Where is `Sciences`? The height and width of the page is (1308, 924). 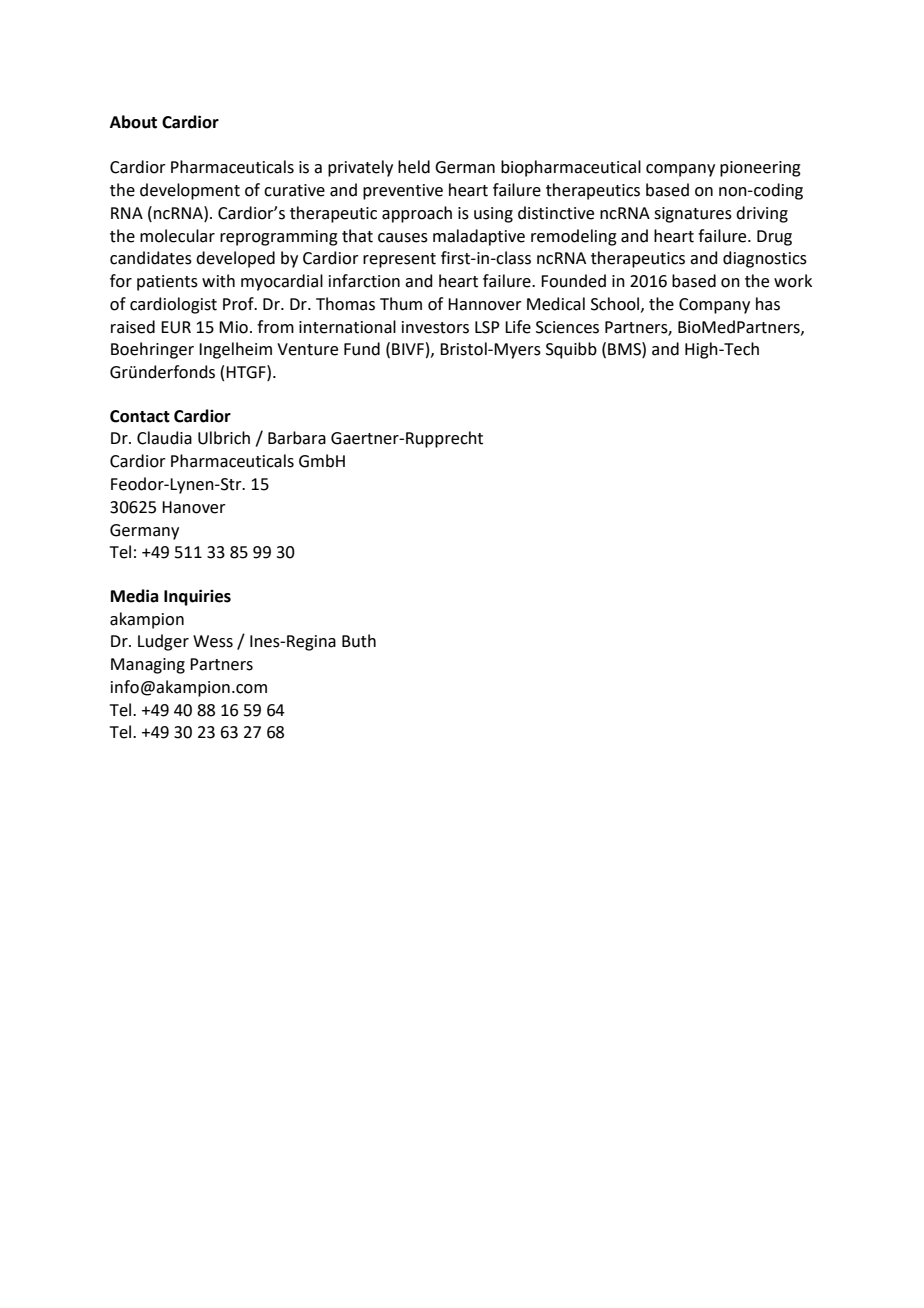
Sciences is located at coordinates (567, 327).
